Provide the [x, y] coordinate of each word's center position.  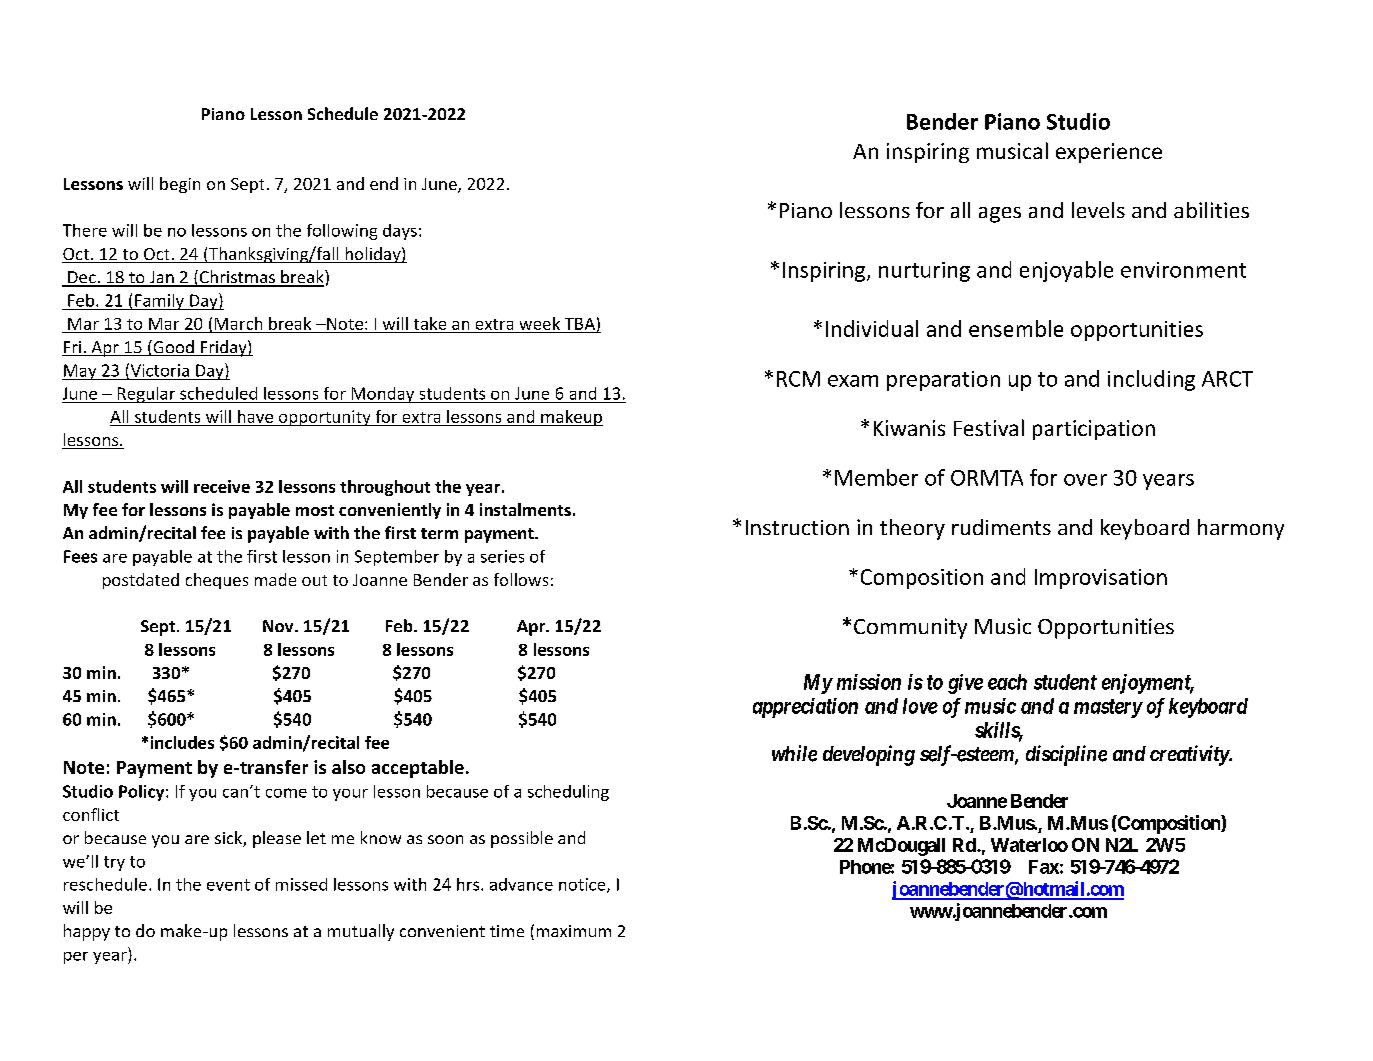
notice [583, 885]
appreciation [805, 708]
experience [1109, 153]
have [255, 416]
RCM [798, 379]
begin [180, 185]
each [1007, 682]
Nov [279, 626]
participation [1094, 430]
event [228, 885]
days [400, 232]
